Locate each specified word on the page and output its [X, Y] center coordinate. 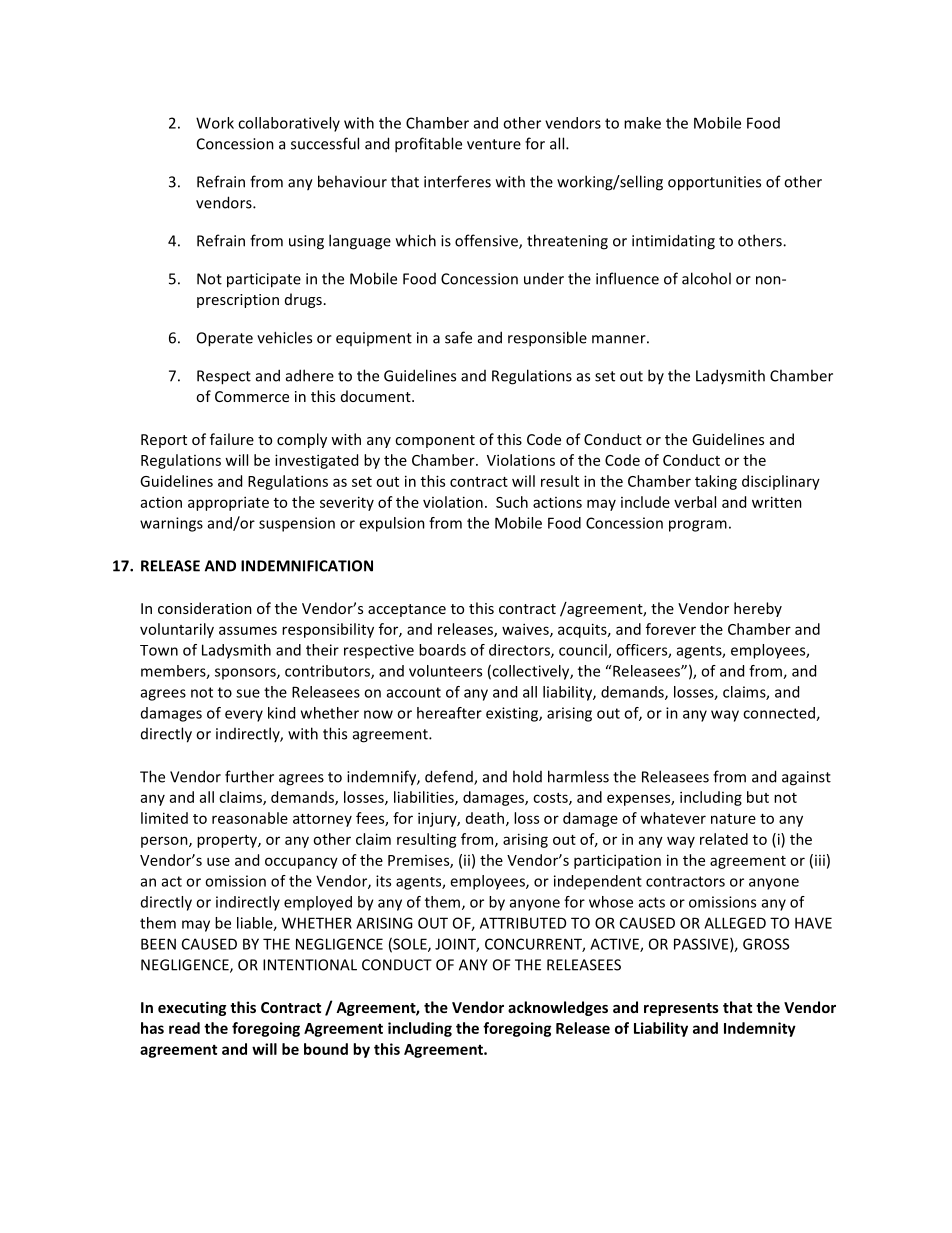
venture [494, 144]
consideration [205, 608]
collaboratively [289, 124]
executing [192, 1008]
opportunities [714, 183]
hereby [758, 609]
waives [526, 630]
